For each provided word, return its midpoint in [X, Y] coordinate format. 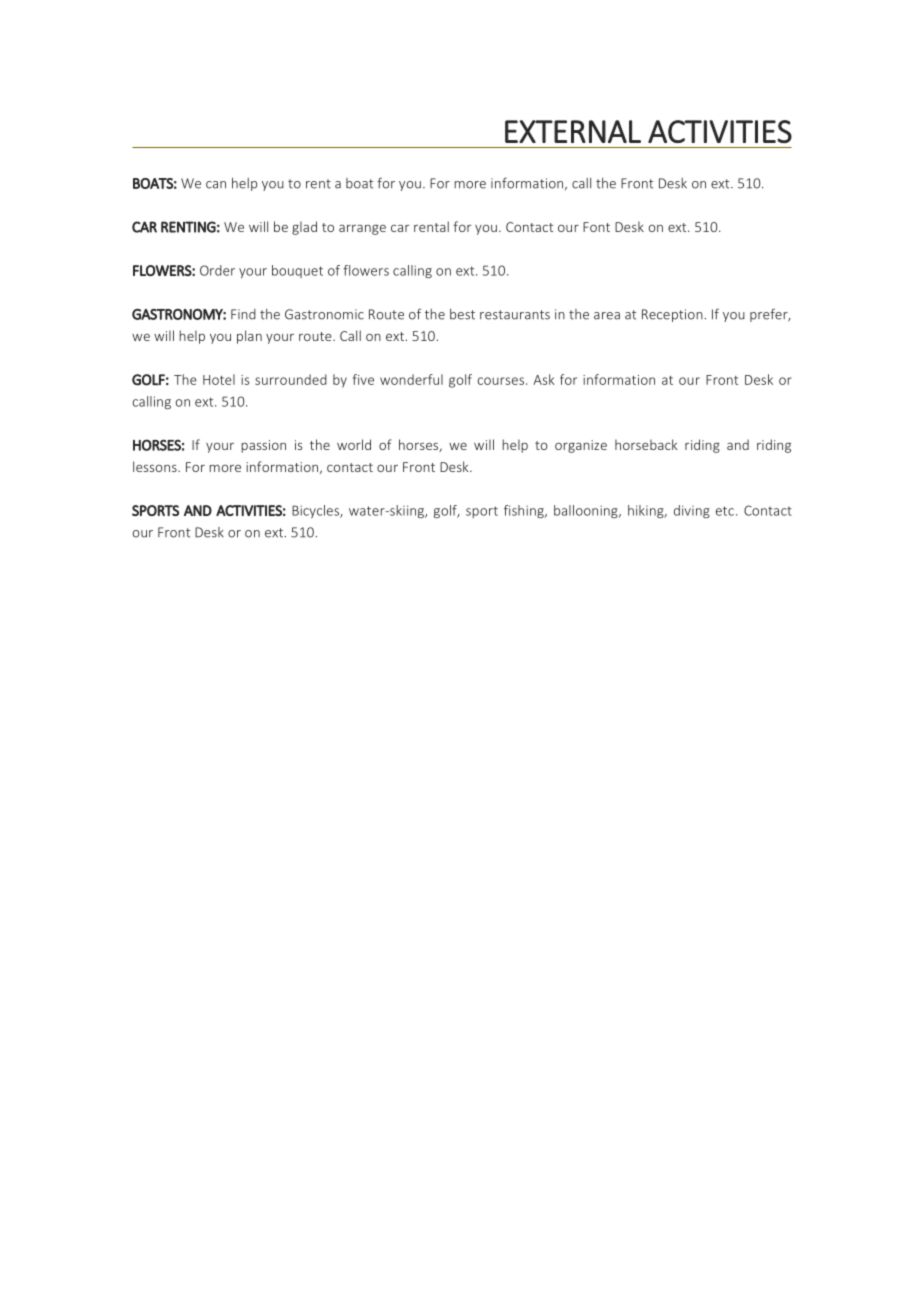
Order [217, 270]
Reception [672, 315]
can [216, 185]
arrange [362, 229]
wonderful [411, 379]
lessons [156, 466]
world [354, 444]
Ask [544, 379]
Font [596, 227]
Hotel [219, 379]
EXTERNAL [573, 131]
